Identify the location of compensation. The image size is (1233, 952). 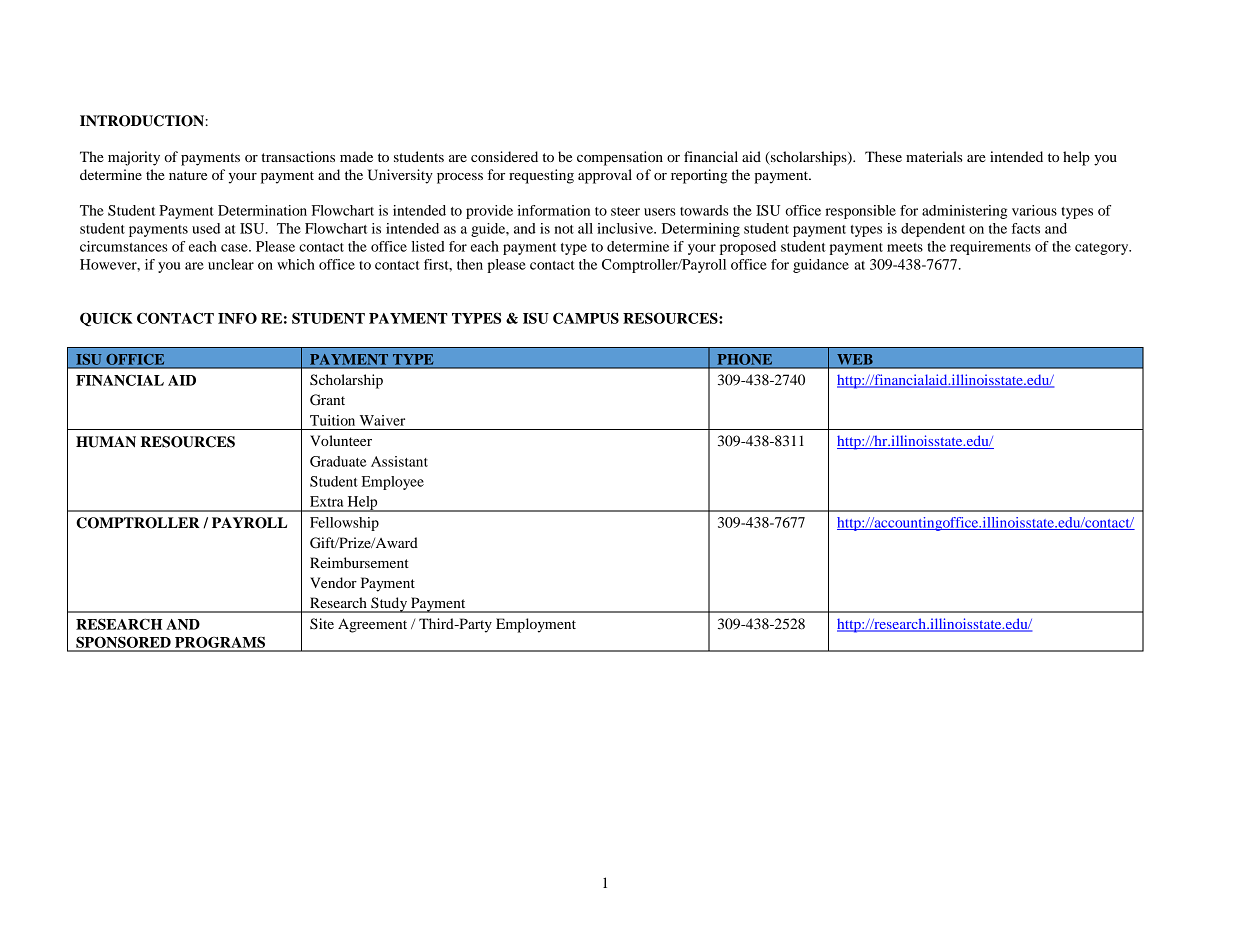
(620, 158).
